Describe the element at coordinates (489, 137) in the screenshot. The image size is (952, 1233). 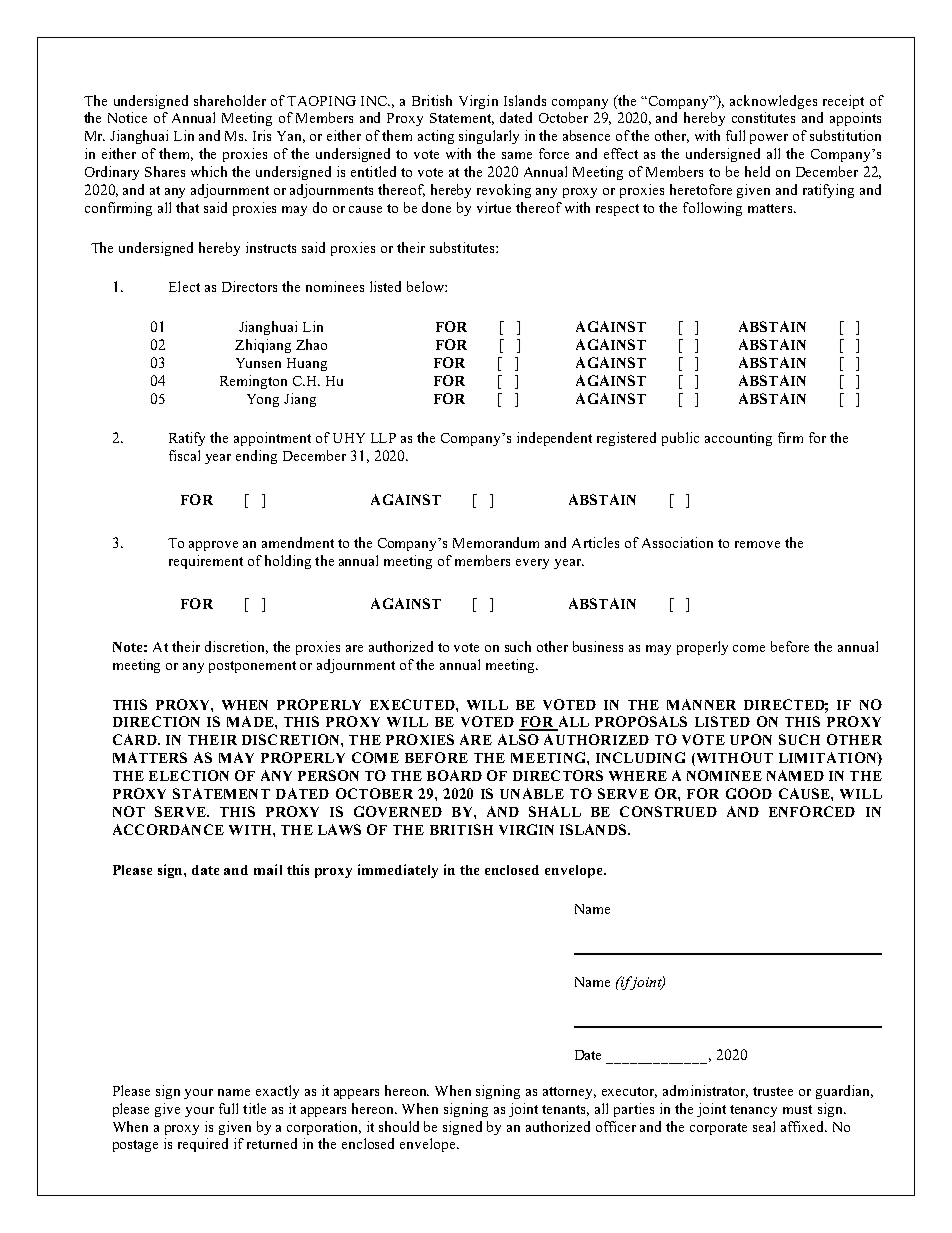
I see `singularly` at that location.
